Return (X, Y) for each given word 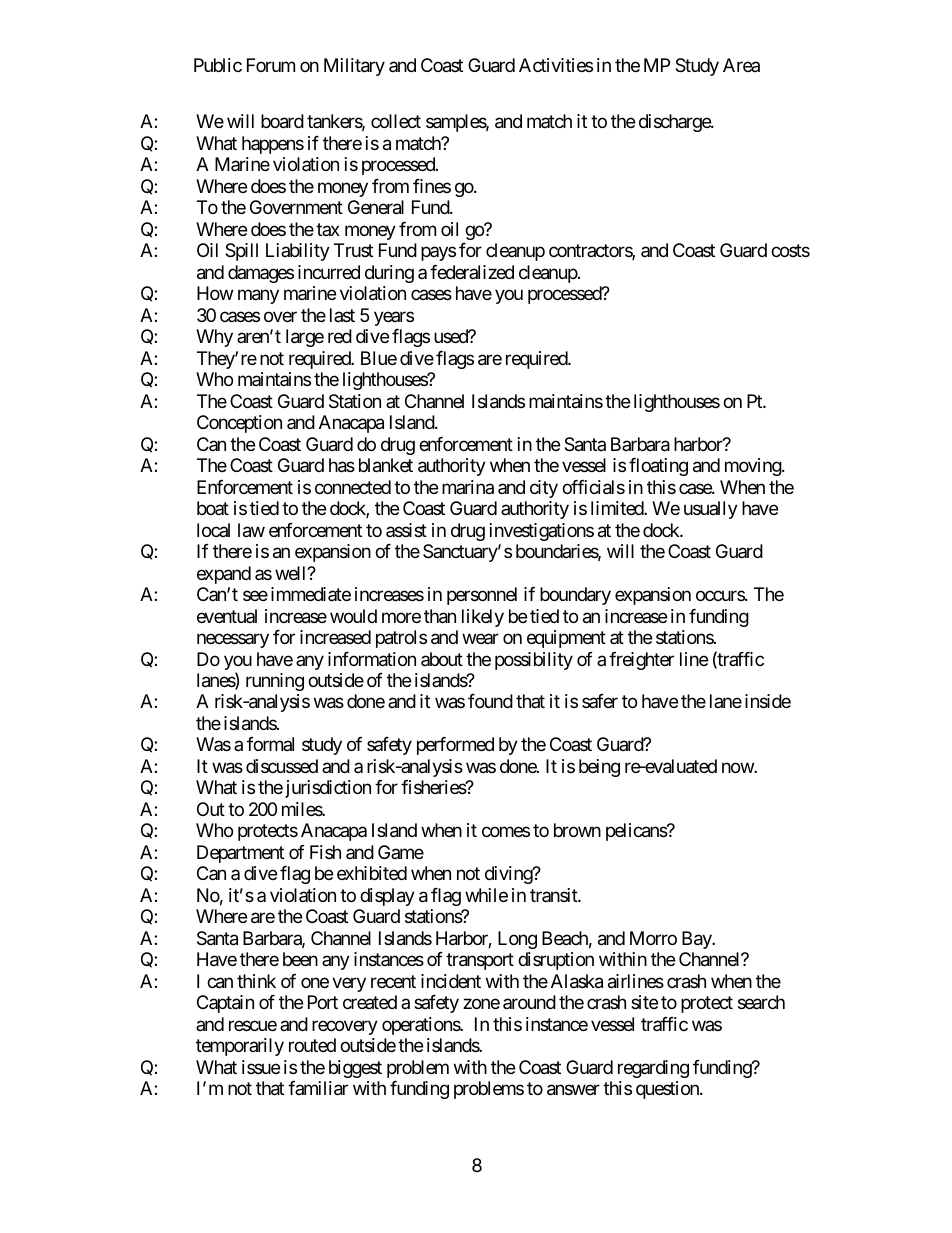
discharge (675, 123)
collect (396, 121)
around (529, 1002)
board (282, 121)
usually (711, 510)
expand (224, 575)
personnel (482, 596)
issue (261, 1067)
